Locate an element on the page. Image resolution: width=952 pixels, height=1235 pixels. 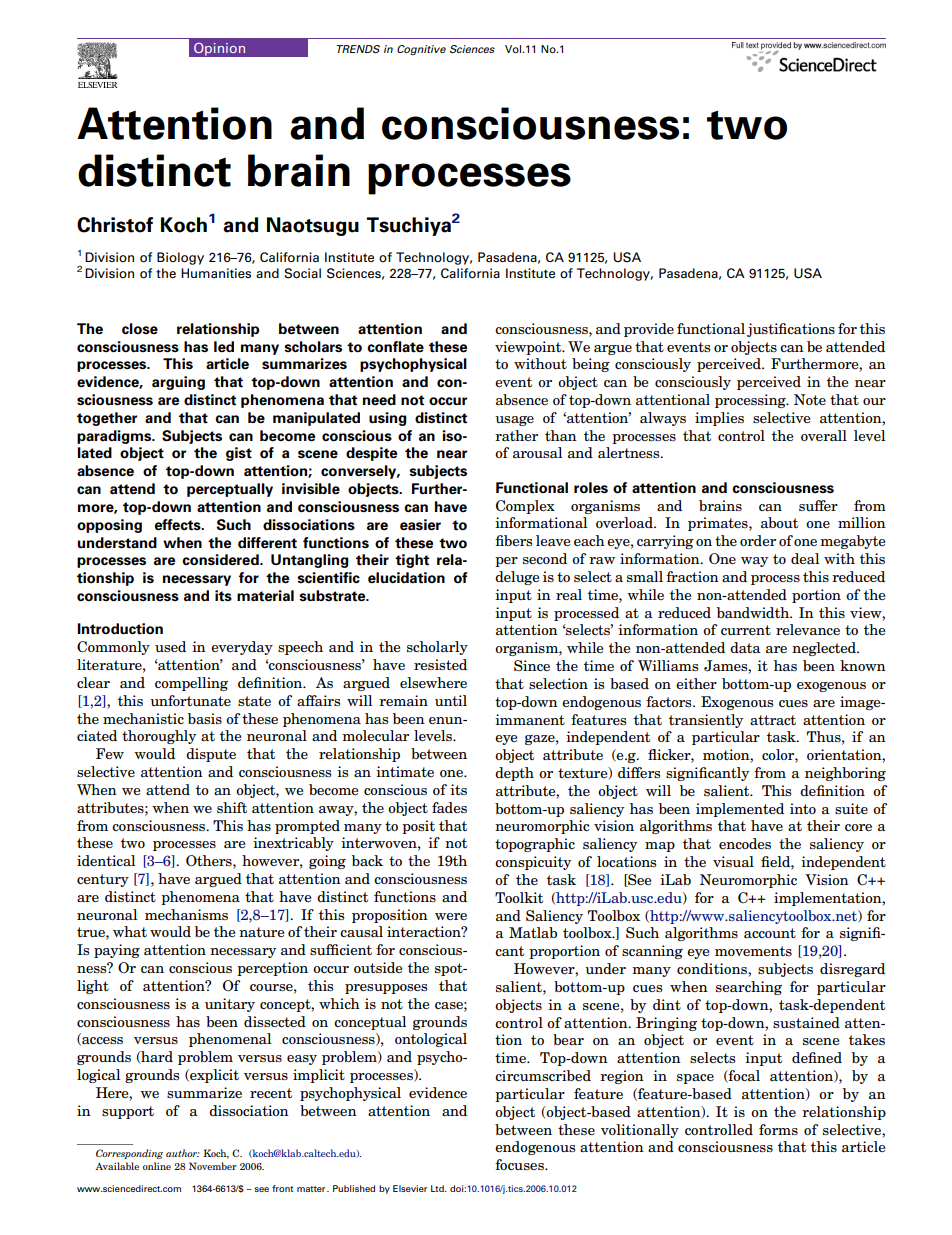
overall is located at coordinates (824, 435).
